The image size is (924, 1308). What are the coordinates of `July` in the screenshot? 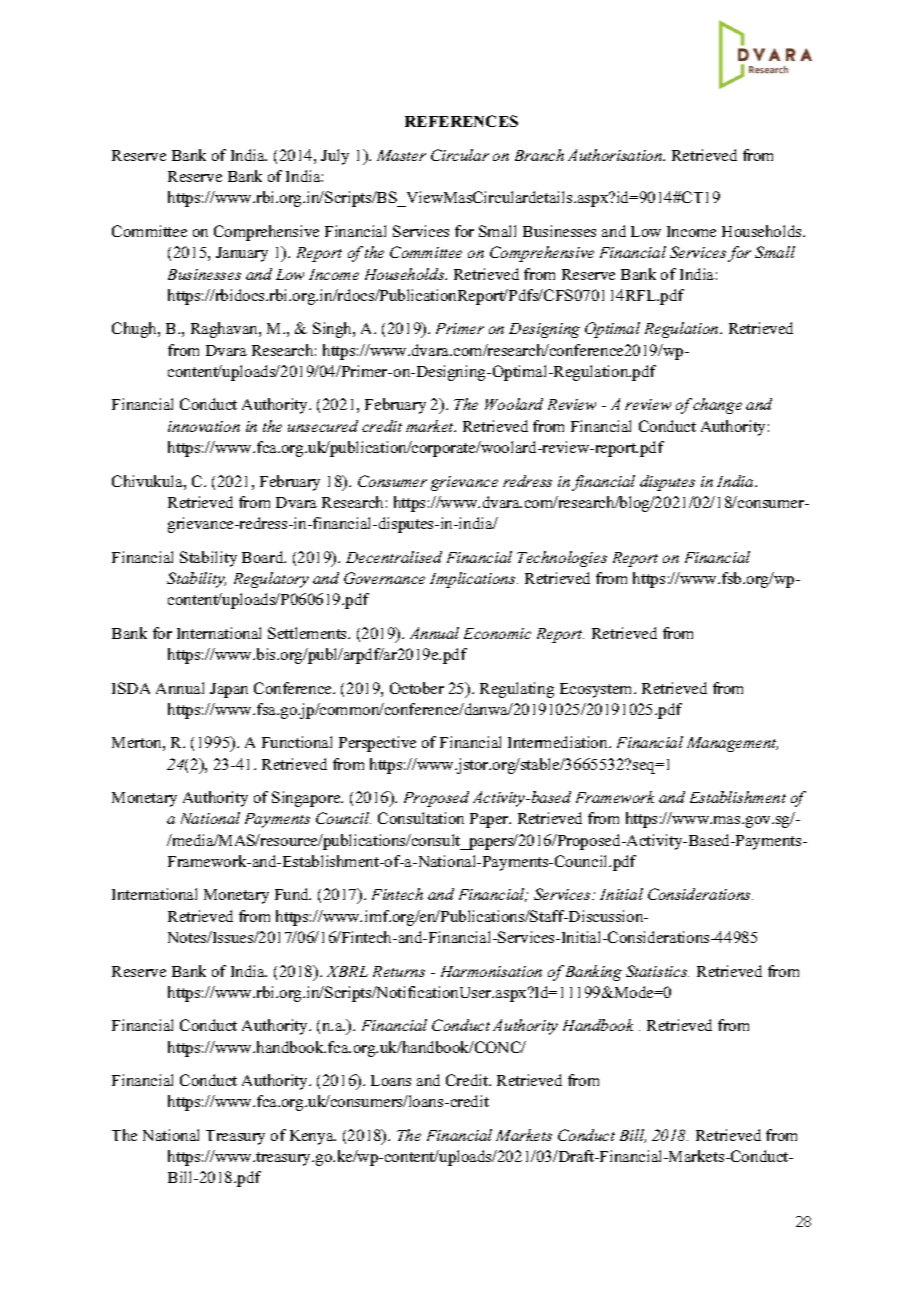 It's located at (335, 157).
